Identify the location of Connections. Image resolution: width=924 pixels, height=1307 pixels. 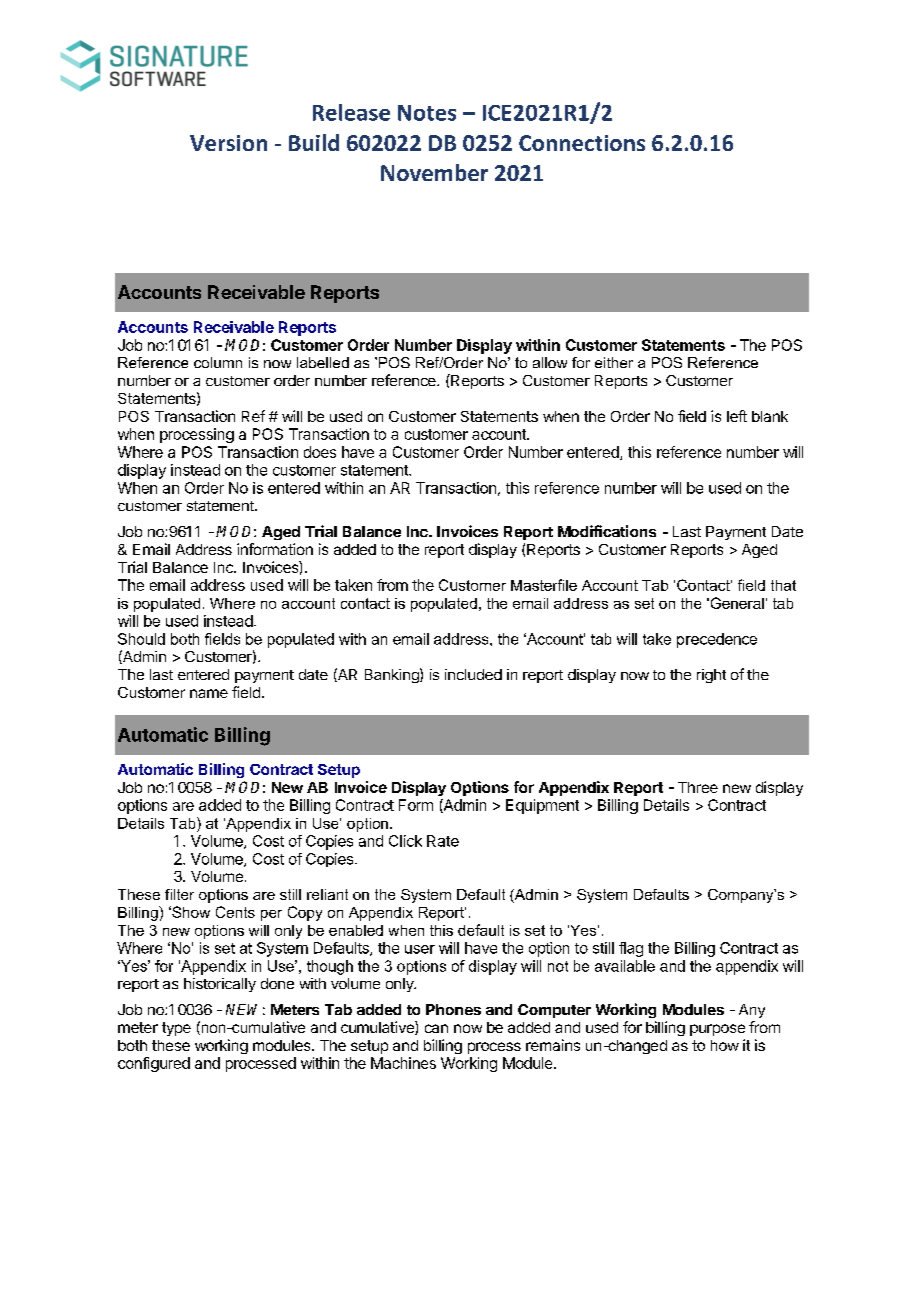
(582, 143).
